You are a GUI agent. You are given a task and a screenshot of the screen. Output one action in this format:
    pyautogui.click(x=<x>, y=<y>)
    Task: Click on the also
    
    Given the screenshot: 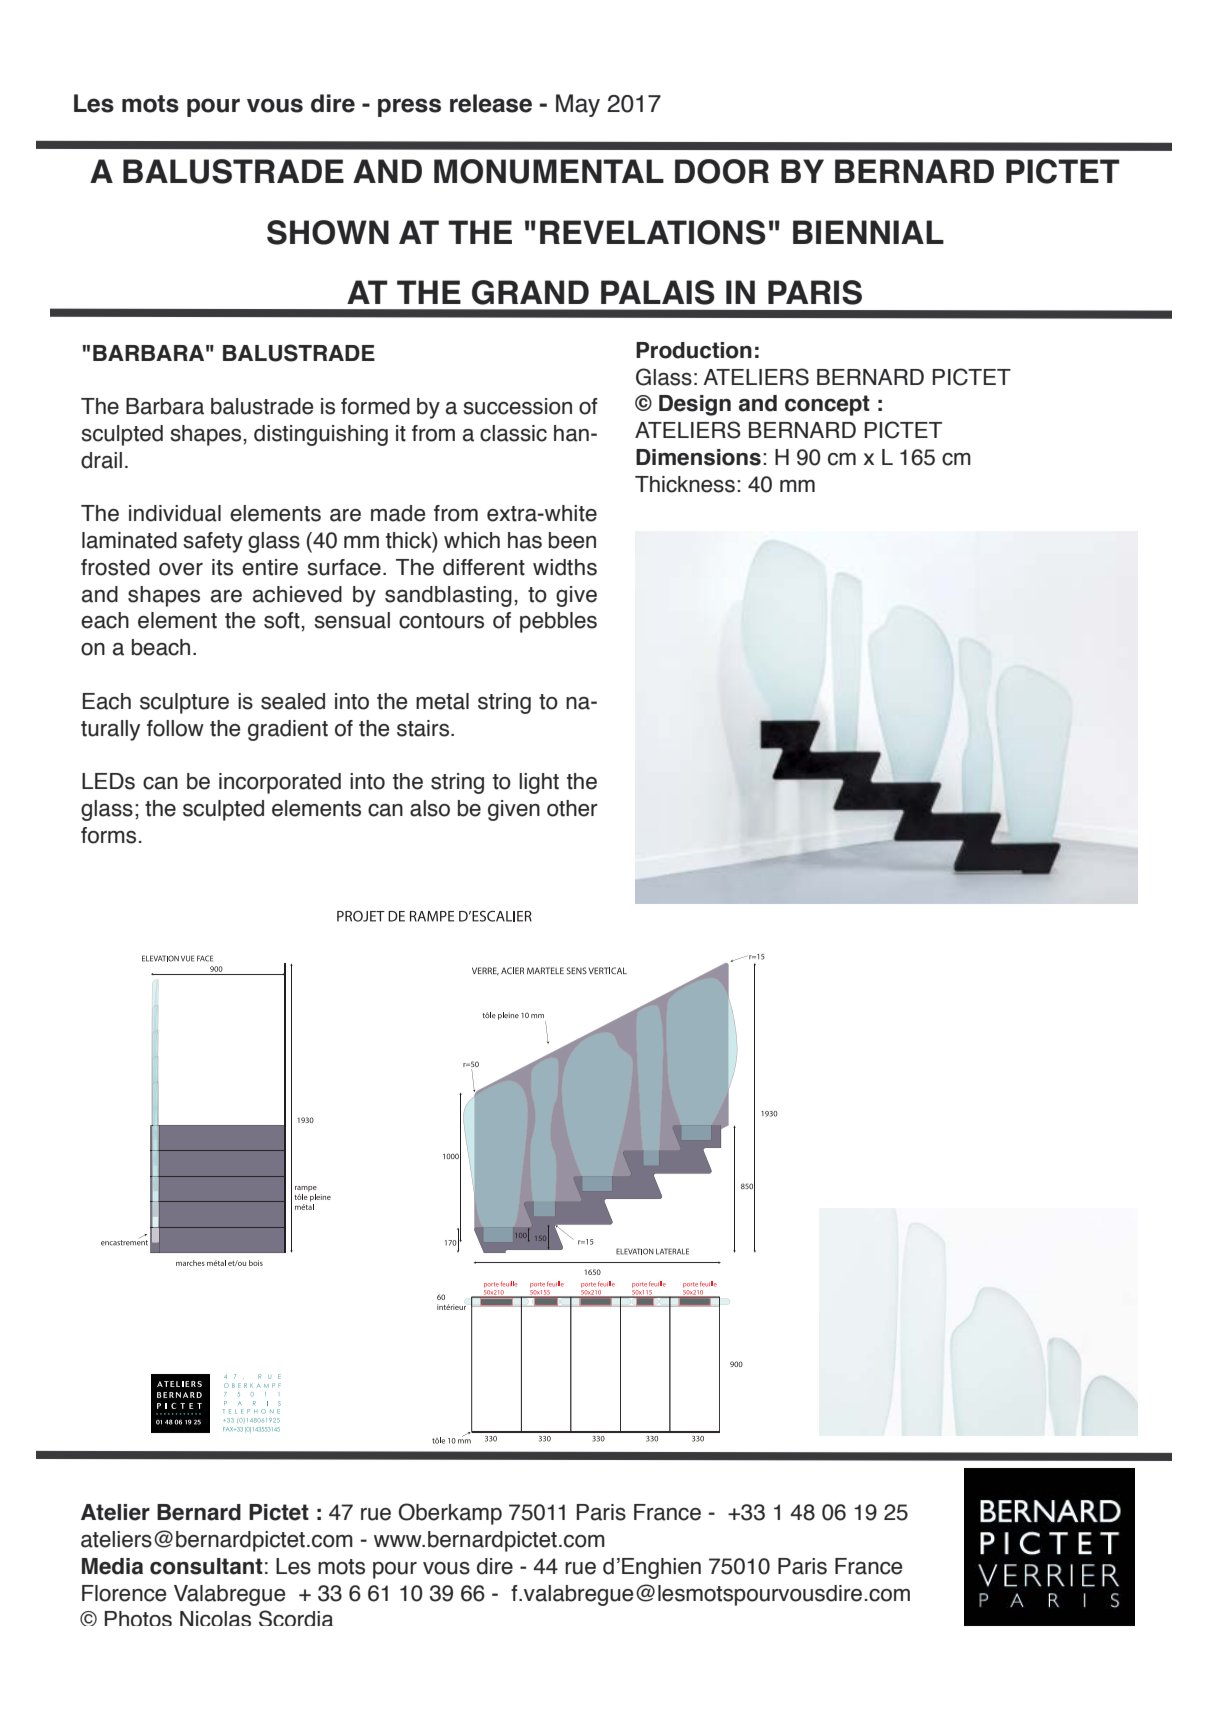 What is the action you would take?
    pyautogui.click(x=430, y=808)
